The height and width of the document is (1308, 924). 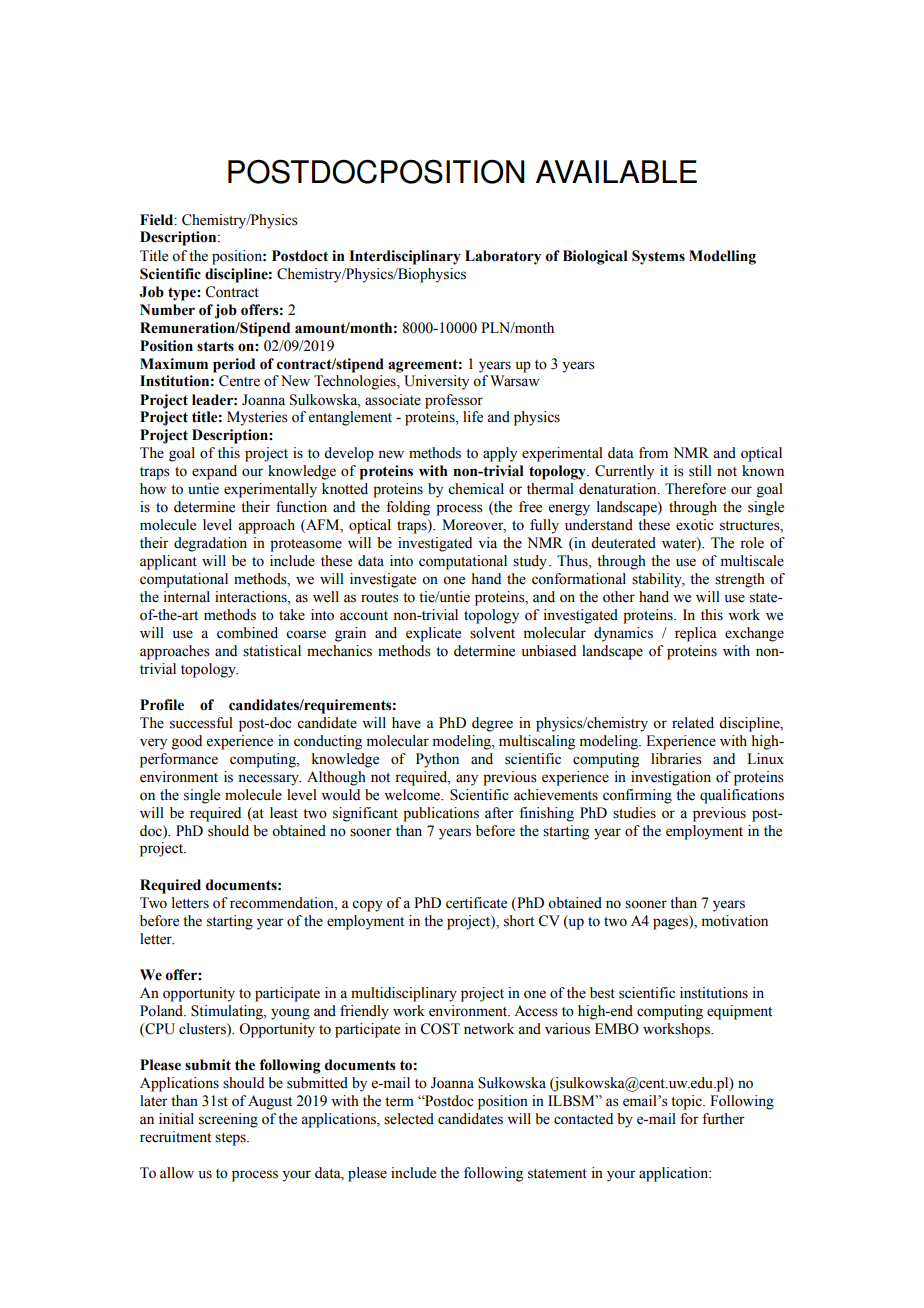 I want to click on strength, so click(x=740, y=580).
